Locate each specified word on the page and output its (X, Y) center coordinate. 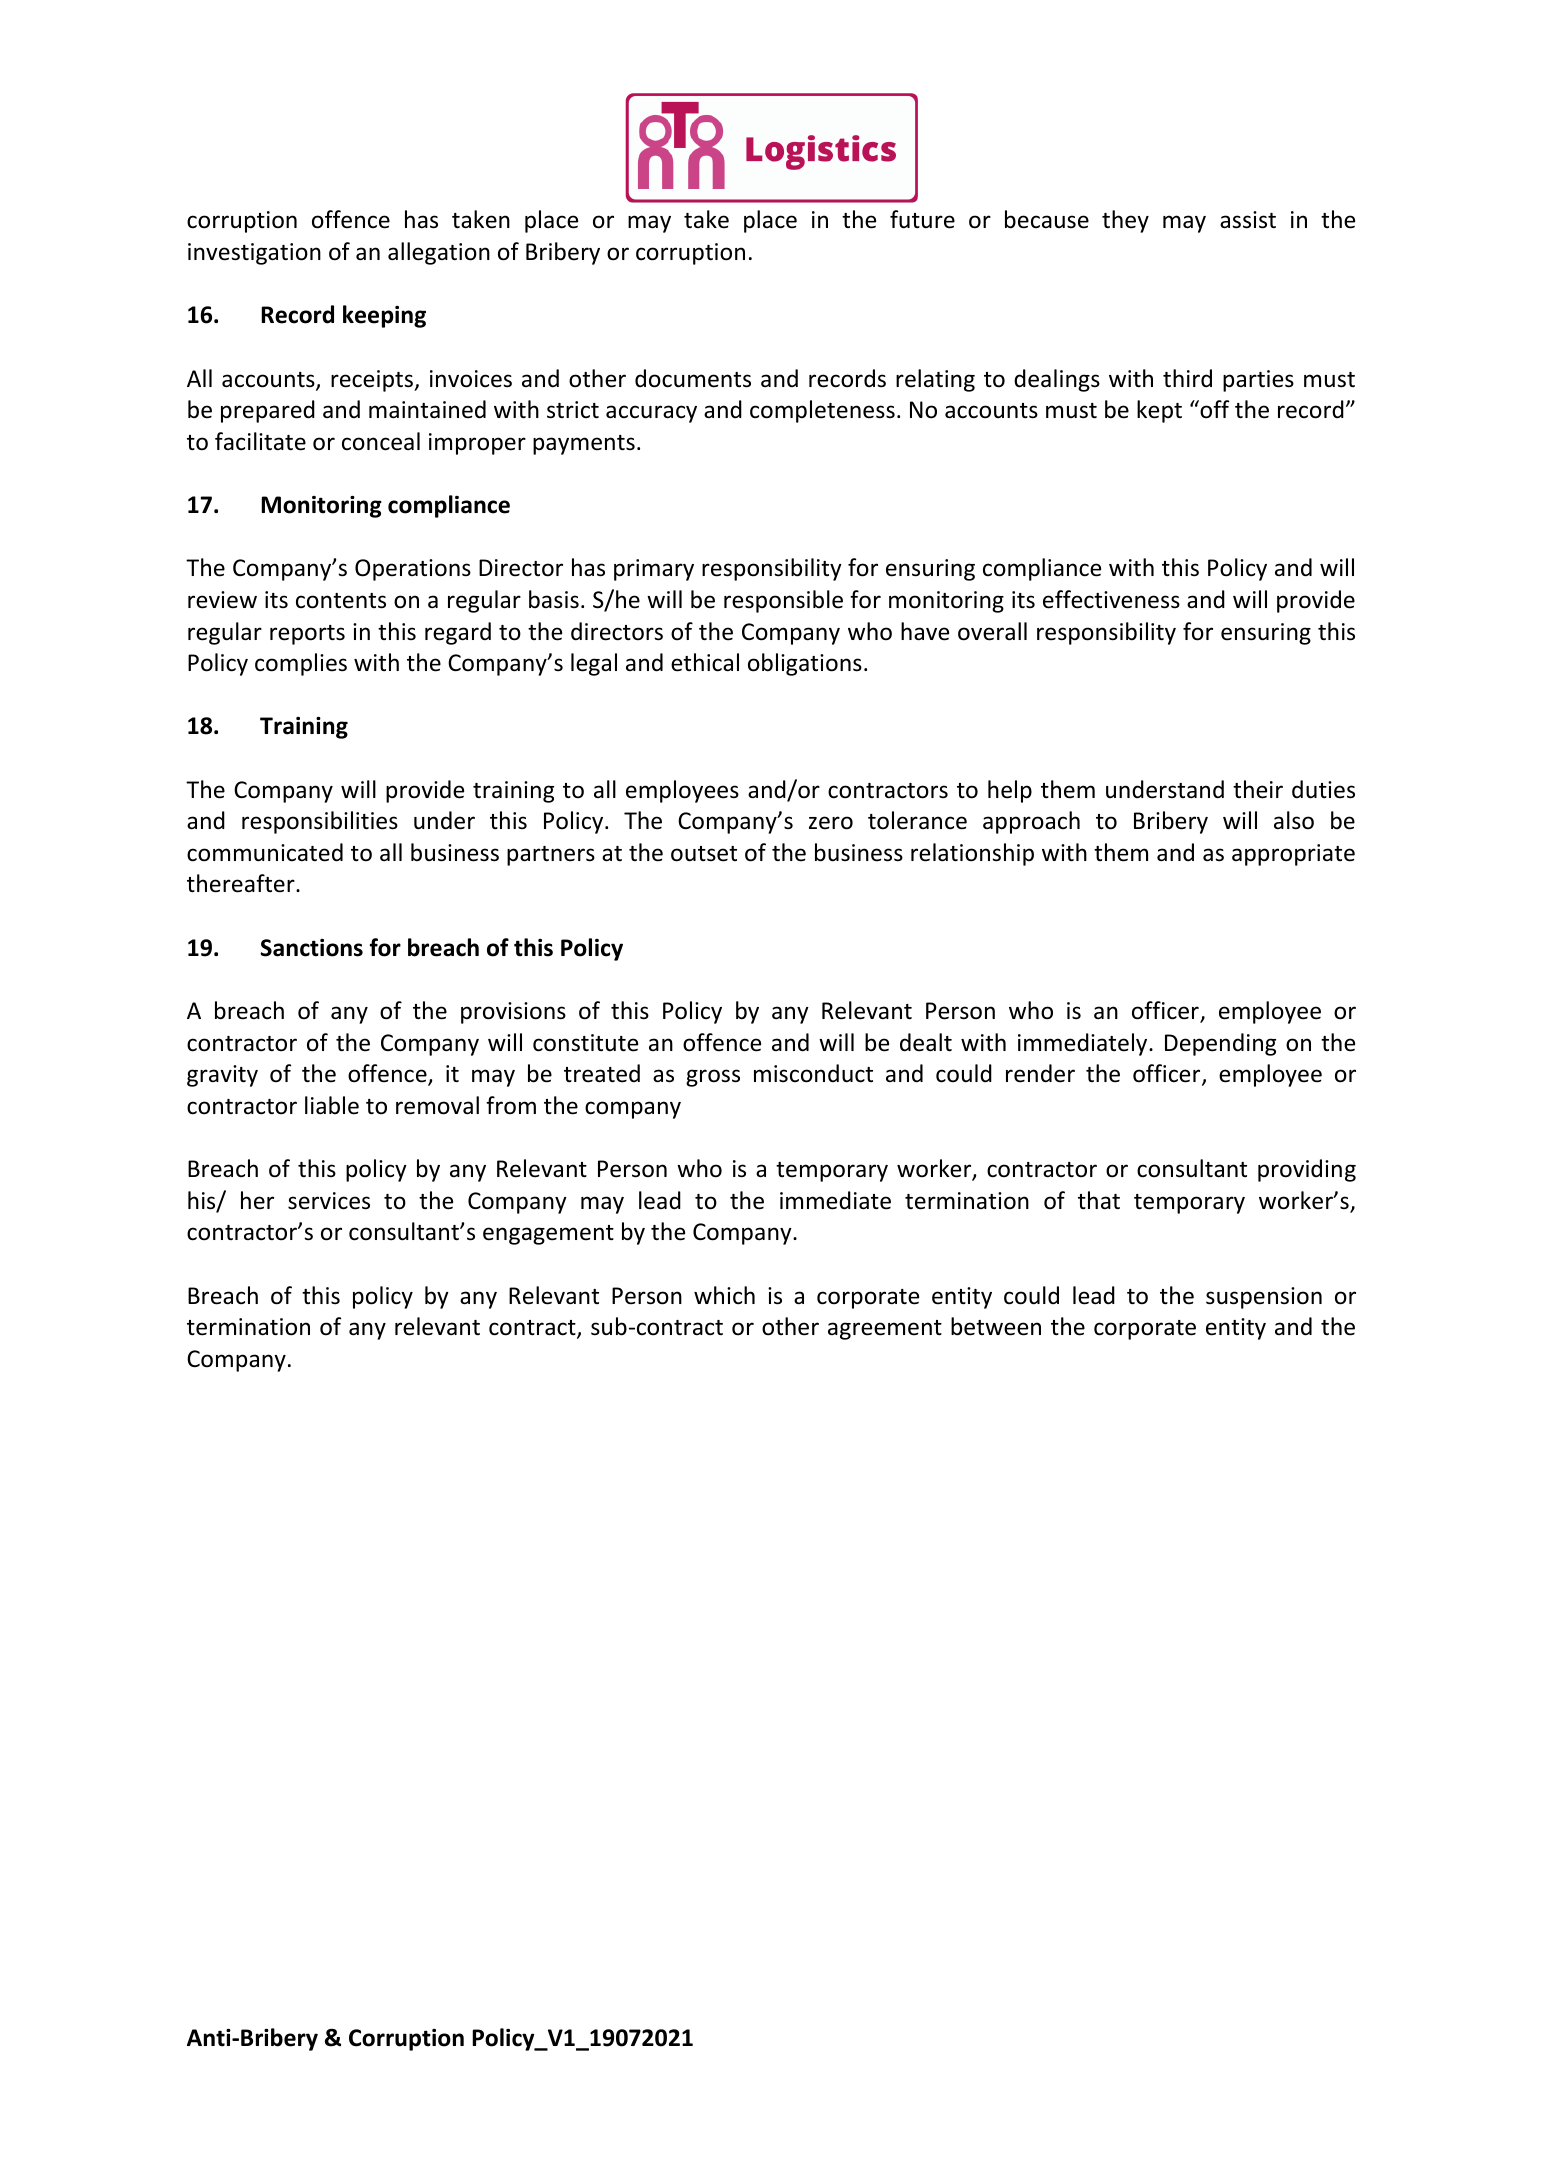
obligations (805, 664)
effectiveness (1111, 599)
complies (301, 664)
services (329, 1201)
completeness (822, 411)
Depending (1220, 1044)
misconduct (813, 1073)
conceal (381, 441)
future (922, 219)
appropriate (1293, 855)
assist (1248, 220)
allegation (439, 253)
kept (1159, 411)
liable (332, 1105)
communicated (265, 852)
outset (704, 854)
